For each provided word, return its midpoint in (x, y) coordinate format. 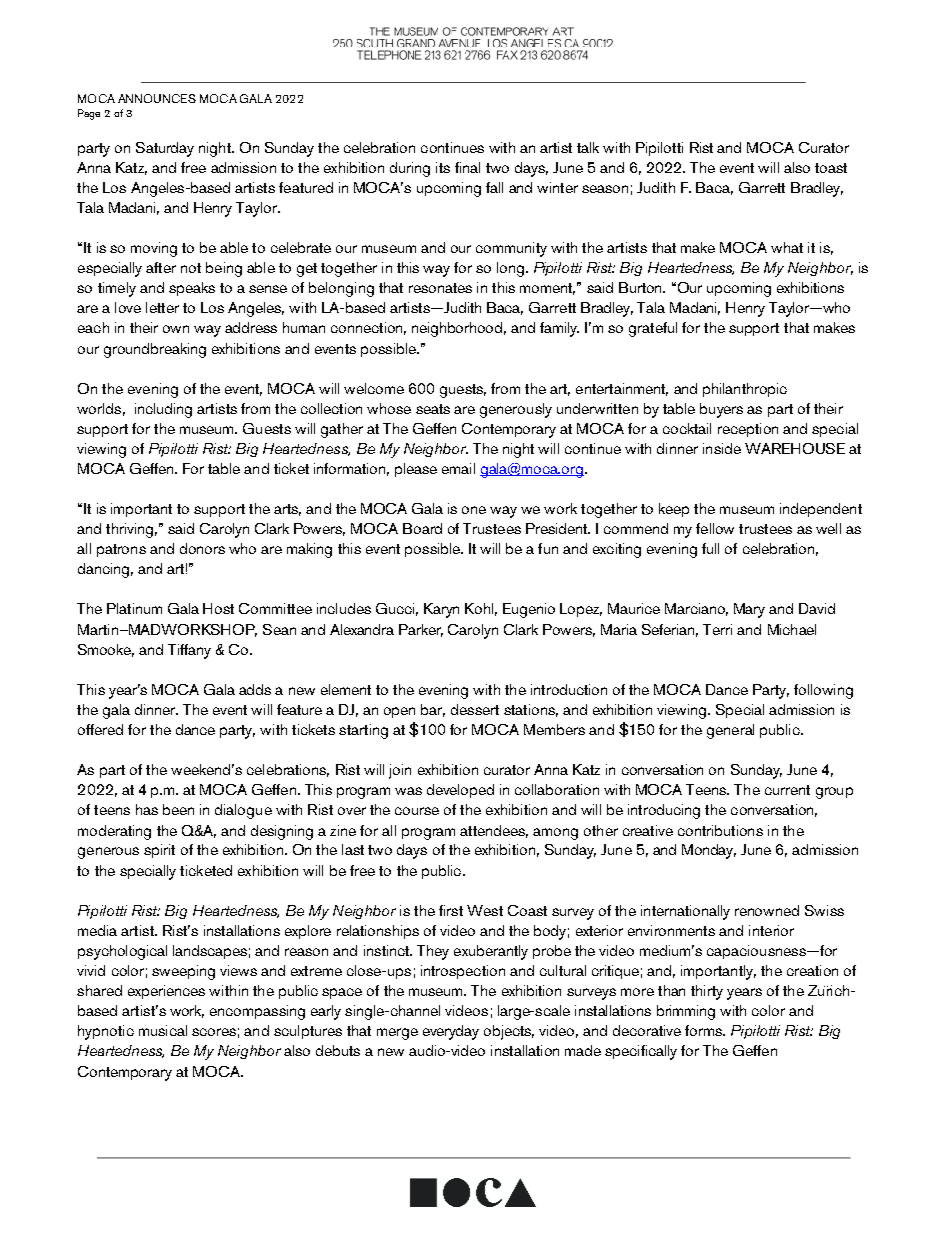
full (710, 548)
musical (163, 1030)
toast (831, 168)
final (467, 167)
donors (202, 548)
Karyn (441, 610)
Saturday (165, 149)
